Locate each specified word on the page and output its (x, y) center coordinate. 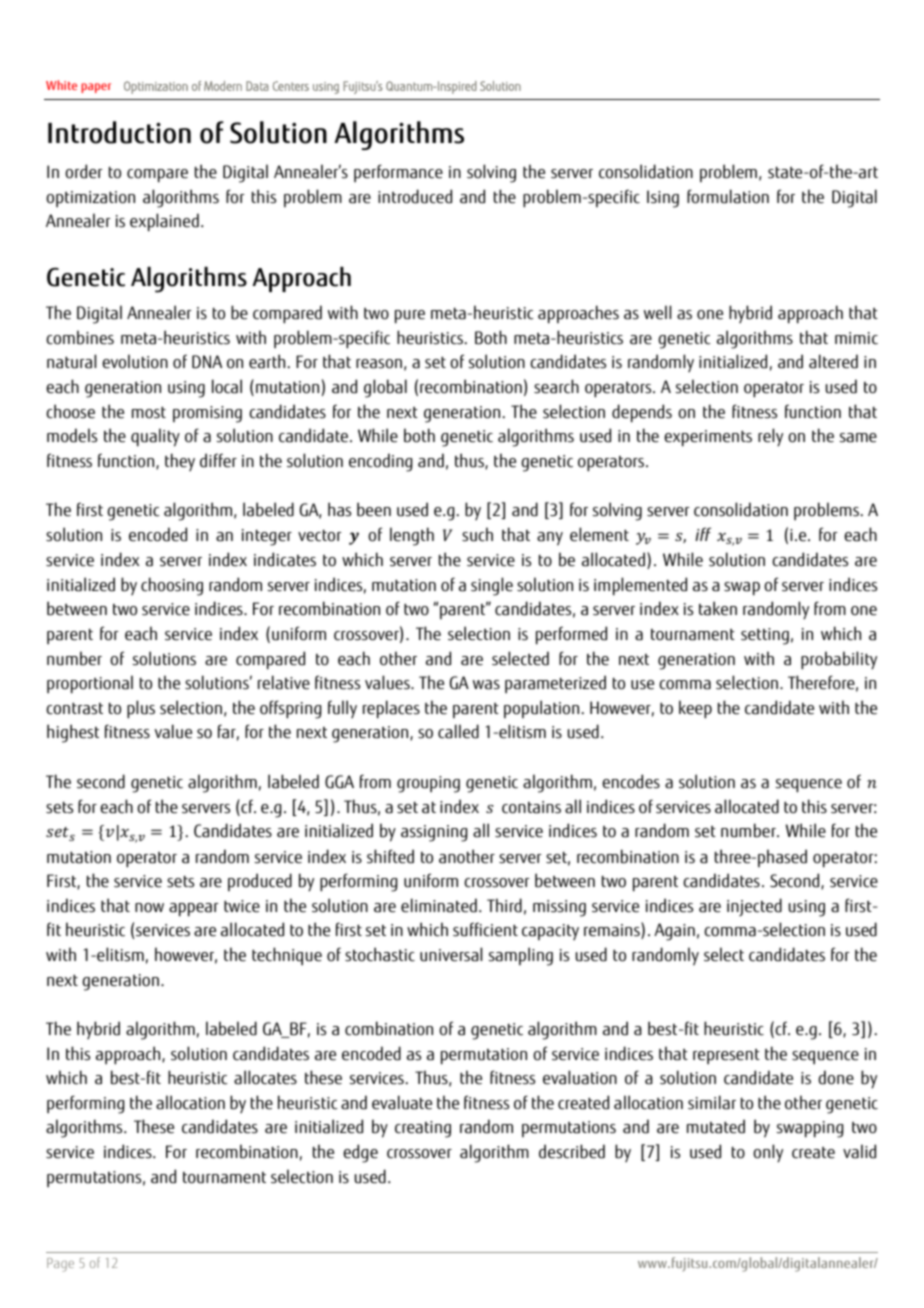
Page (60, 1265)
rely (770, 437)
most (149, 413)
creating (423, 1129)
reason (379, 364)
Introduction (119, 132)
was (486, 685)
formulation (728, 196)
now (149, 908)
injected (754, 907)
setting (765, 636)
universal (451, 954)
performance (398, 173)
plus (141, 709)
